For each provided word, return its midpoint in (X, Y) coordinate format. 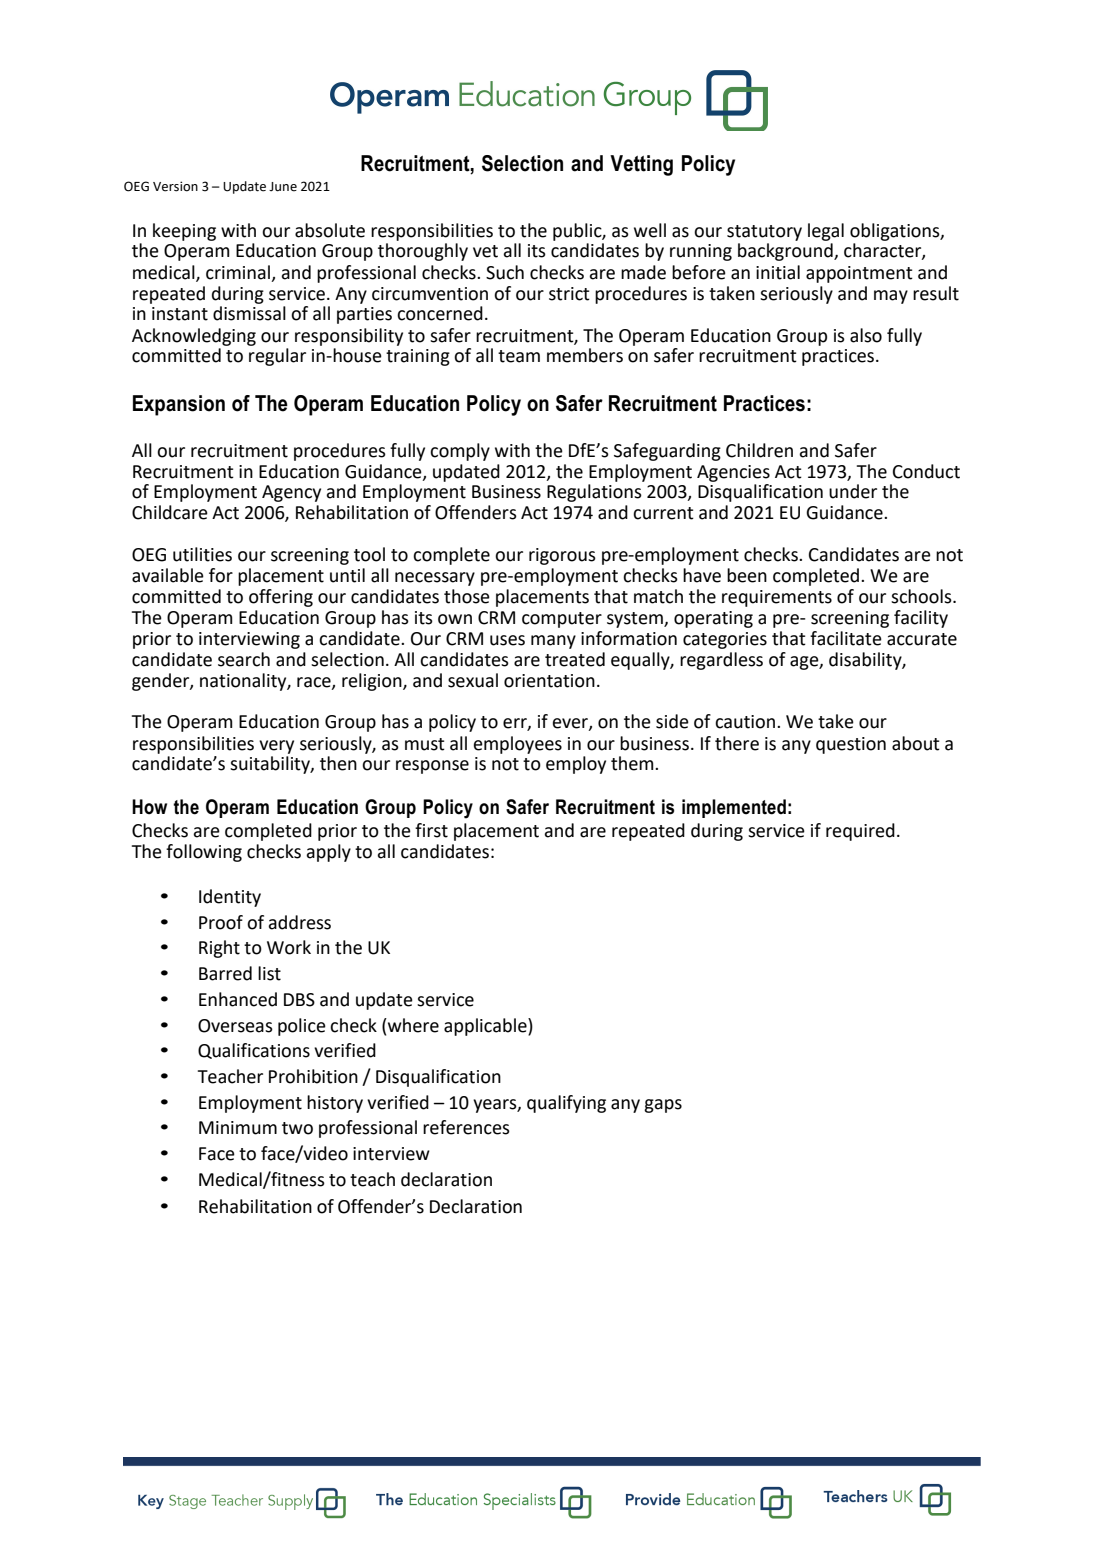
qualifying (566, 1104)
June (283, 187)
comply (460, 452)
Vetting (641, 165)
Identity (230, 898)
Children (759, 450)
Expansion (179, 405)
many (553, 642)
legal (826, 232)
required (860, 832)
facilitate (846, 638)
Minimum (238, 1128)
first (431, 830)
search (244, 659)
